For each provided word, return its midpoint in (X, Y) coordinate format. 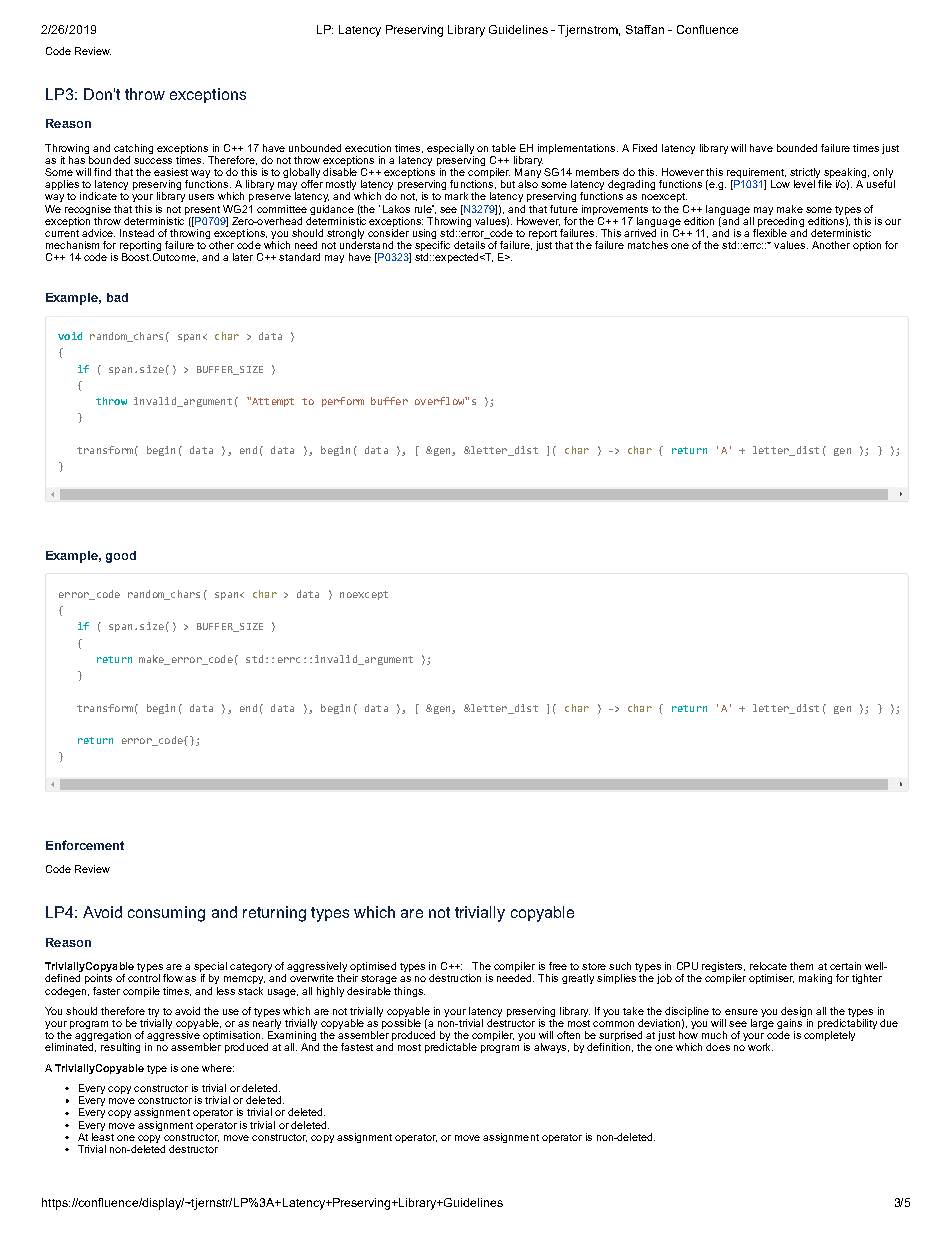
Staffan (645, 29)
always (551, 1048)
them (801, 966)
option (867, 246)
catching (133, 149)
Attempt (272, 402)
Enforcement (85, 845)
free (558, 966)
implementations (578, 149)
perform (343, 402)
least (103, 1135)
